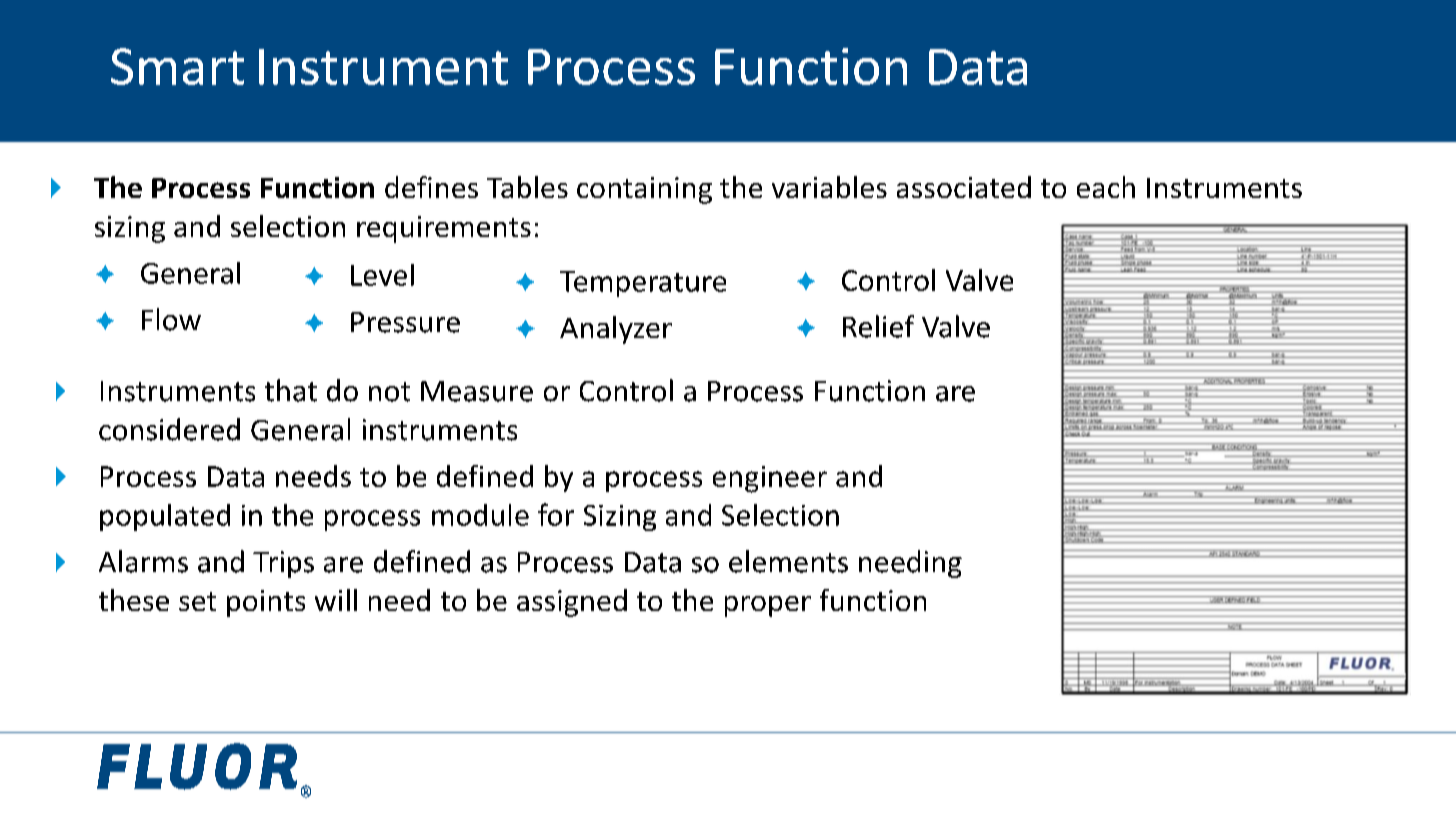  Describe the element at coordinates (431, 187) in the page. I see `defines` at that location.
